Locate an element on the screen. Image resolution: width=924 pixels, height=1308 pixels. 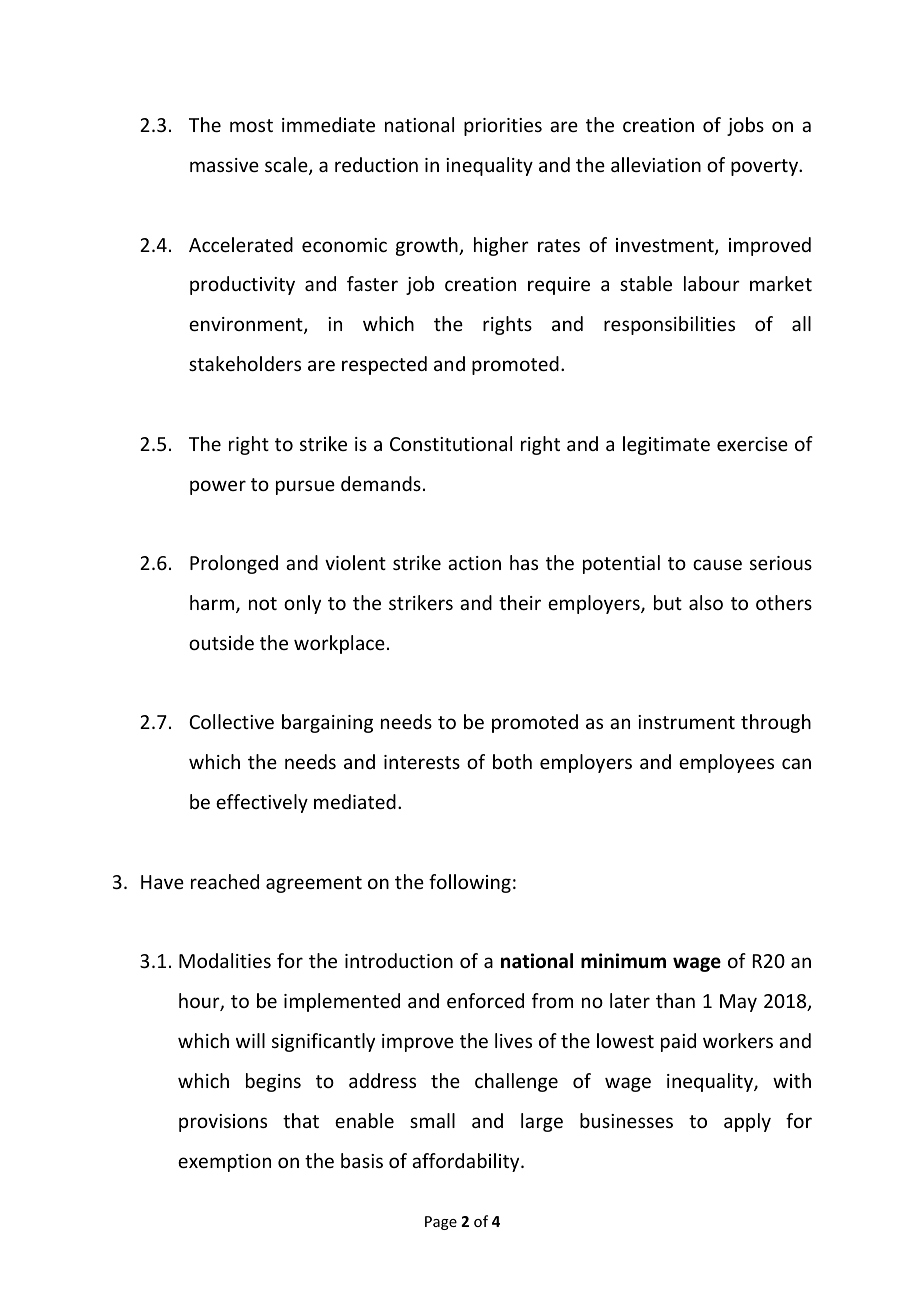
jobs is located at coordinates (745, 126).
